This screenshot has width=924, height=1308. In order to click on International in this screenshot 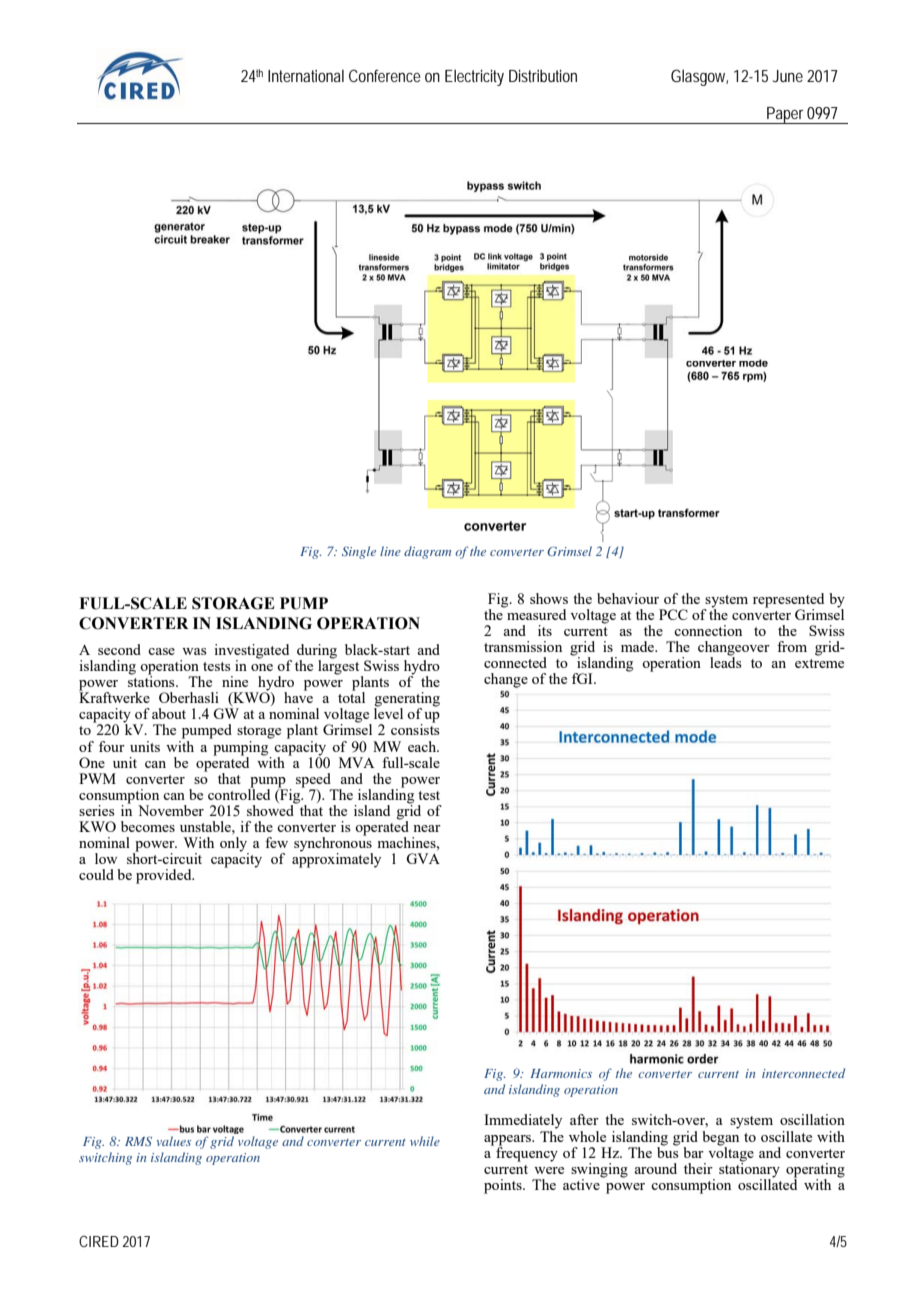, I will do `click(306, 75)`.
